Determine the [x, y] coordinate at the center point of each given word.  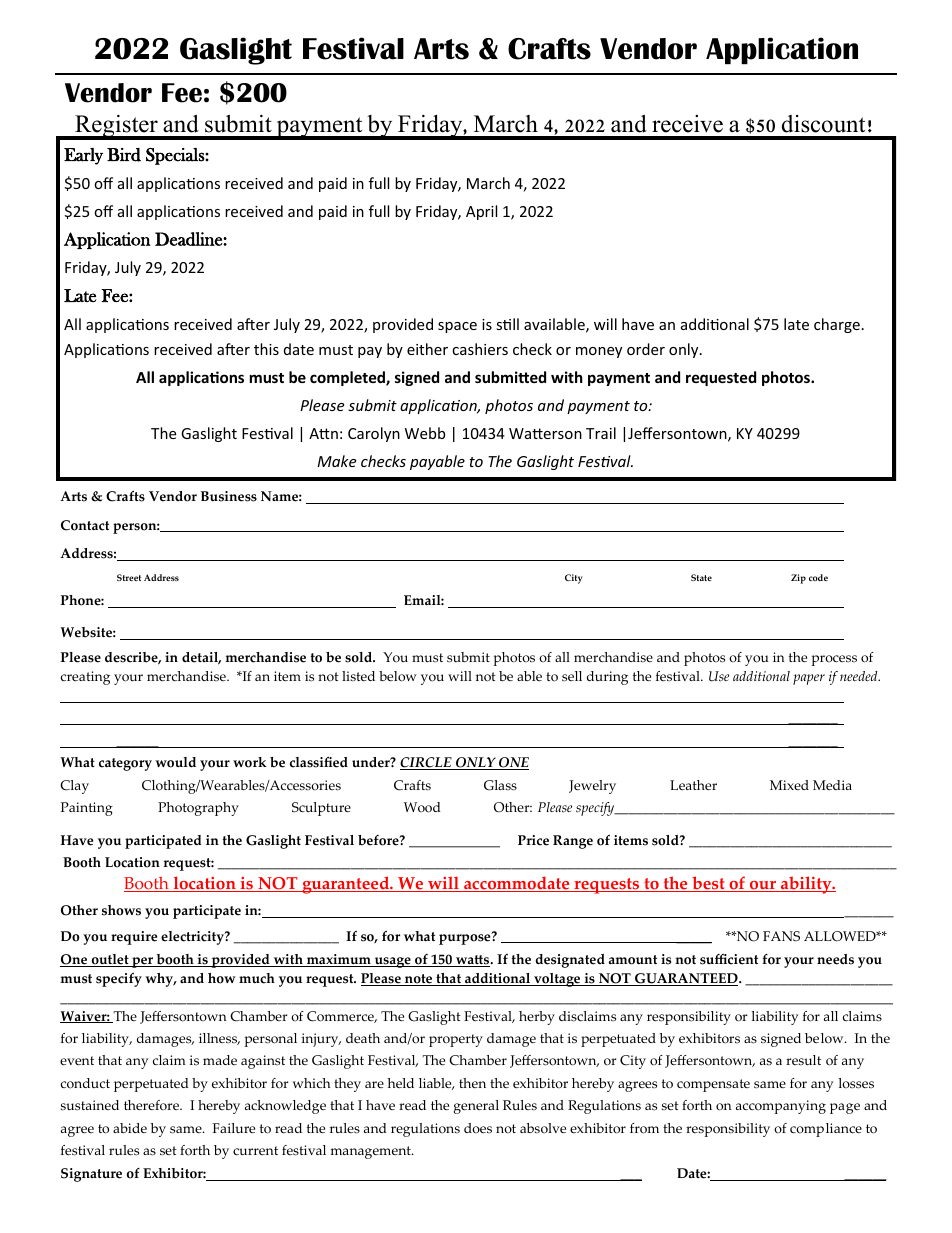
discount [823, 124]
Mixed [789, 785]
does [478, 1128]
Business [229, 496]
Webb [425, 433]
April [481, 212]
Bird [124, 155]
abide [130, 1128]
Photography [198, 809]
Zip [798, 579]
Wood [422, 807]
